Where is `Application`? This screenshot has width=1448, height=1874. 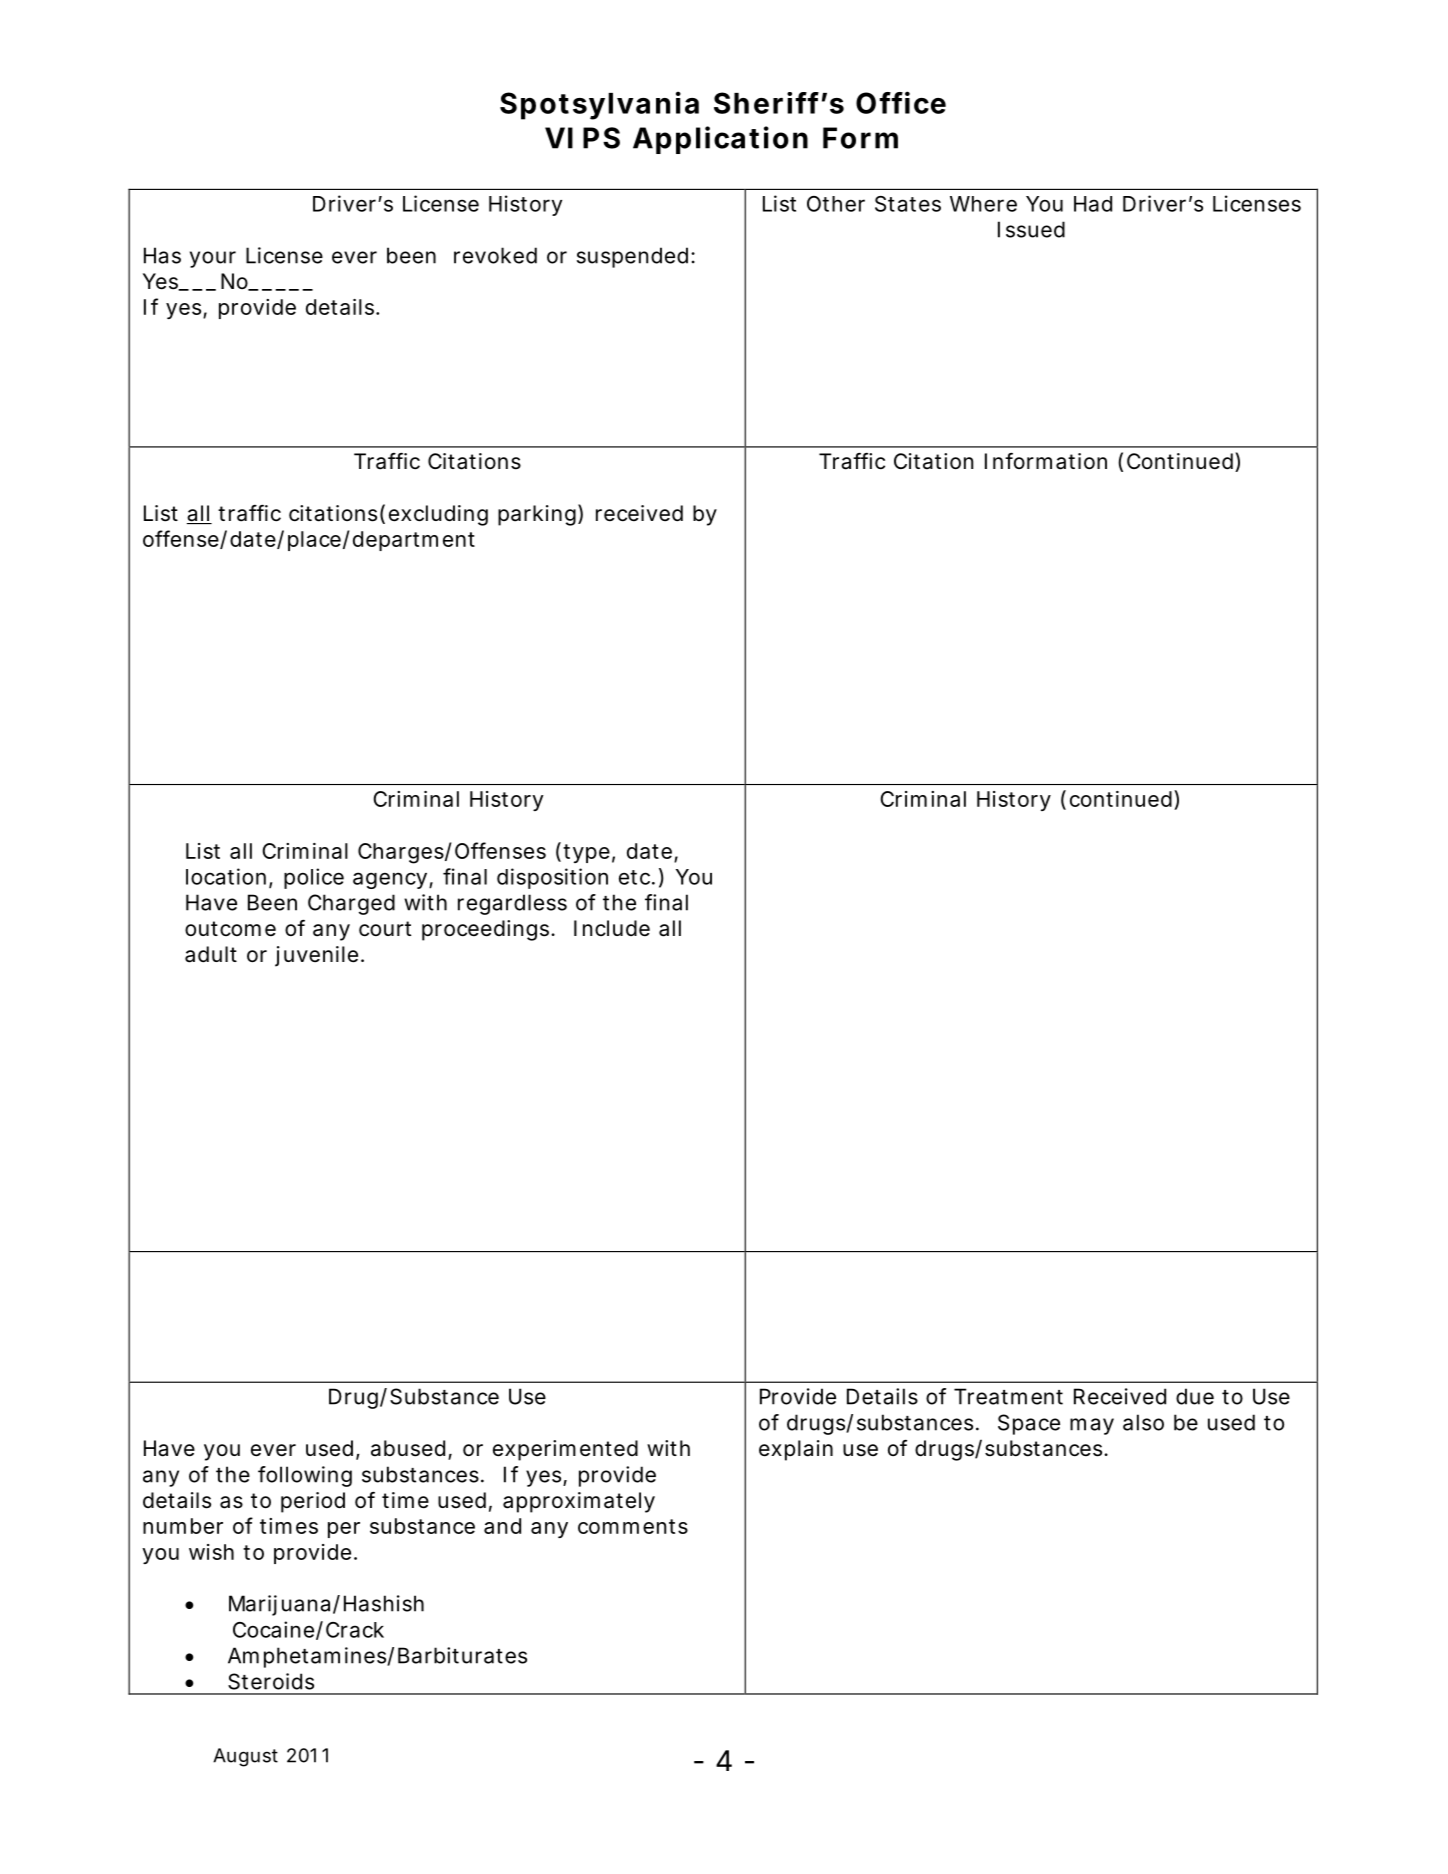
Application is located at coordinates (720, 140).
